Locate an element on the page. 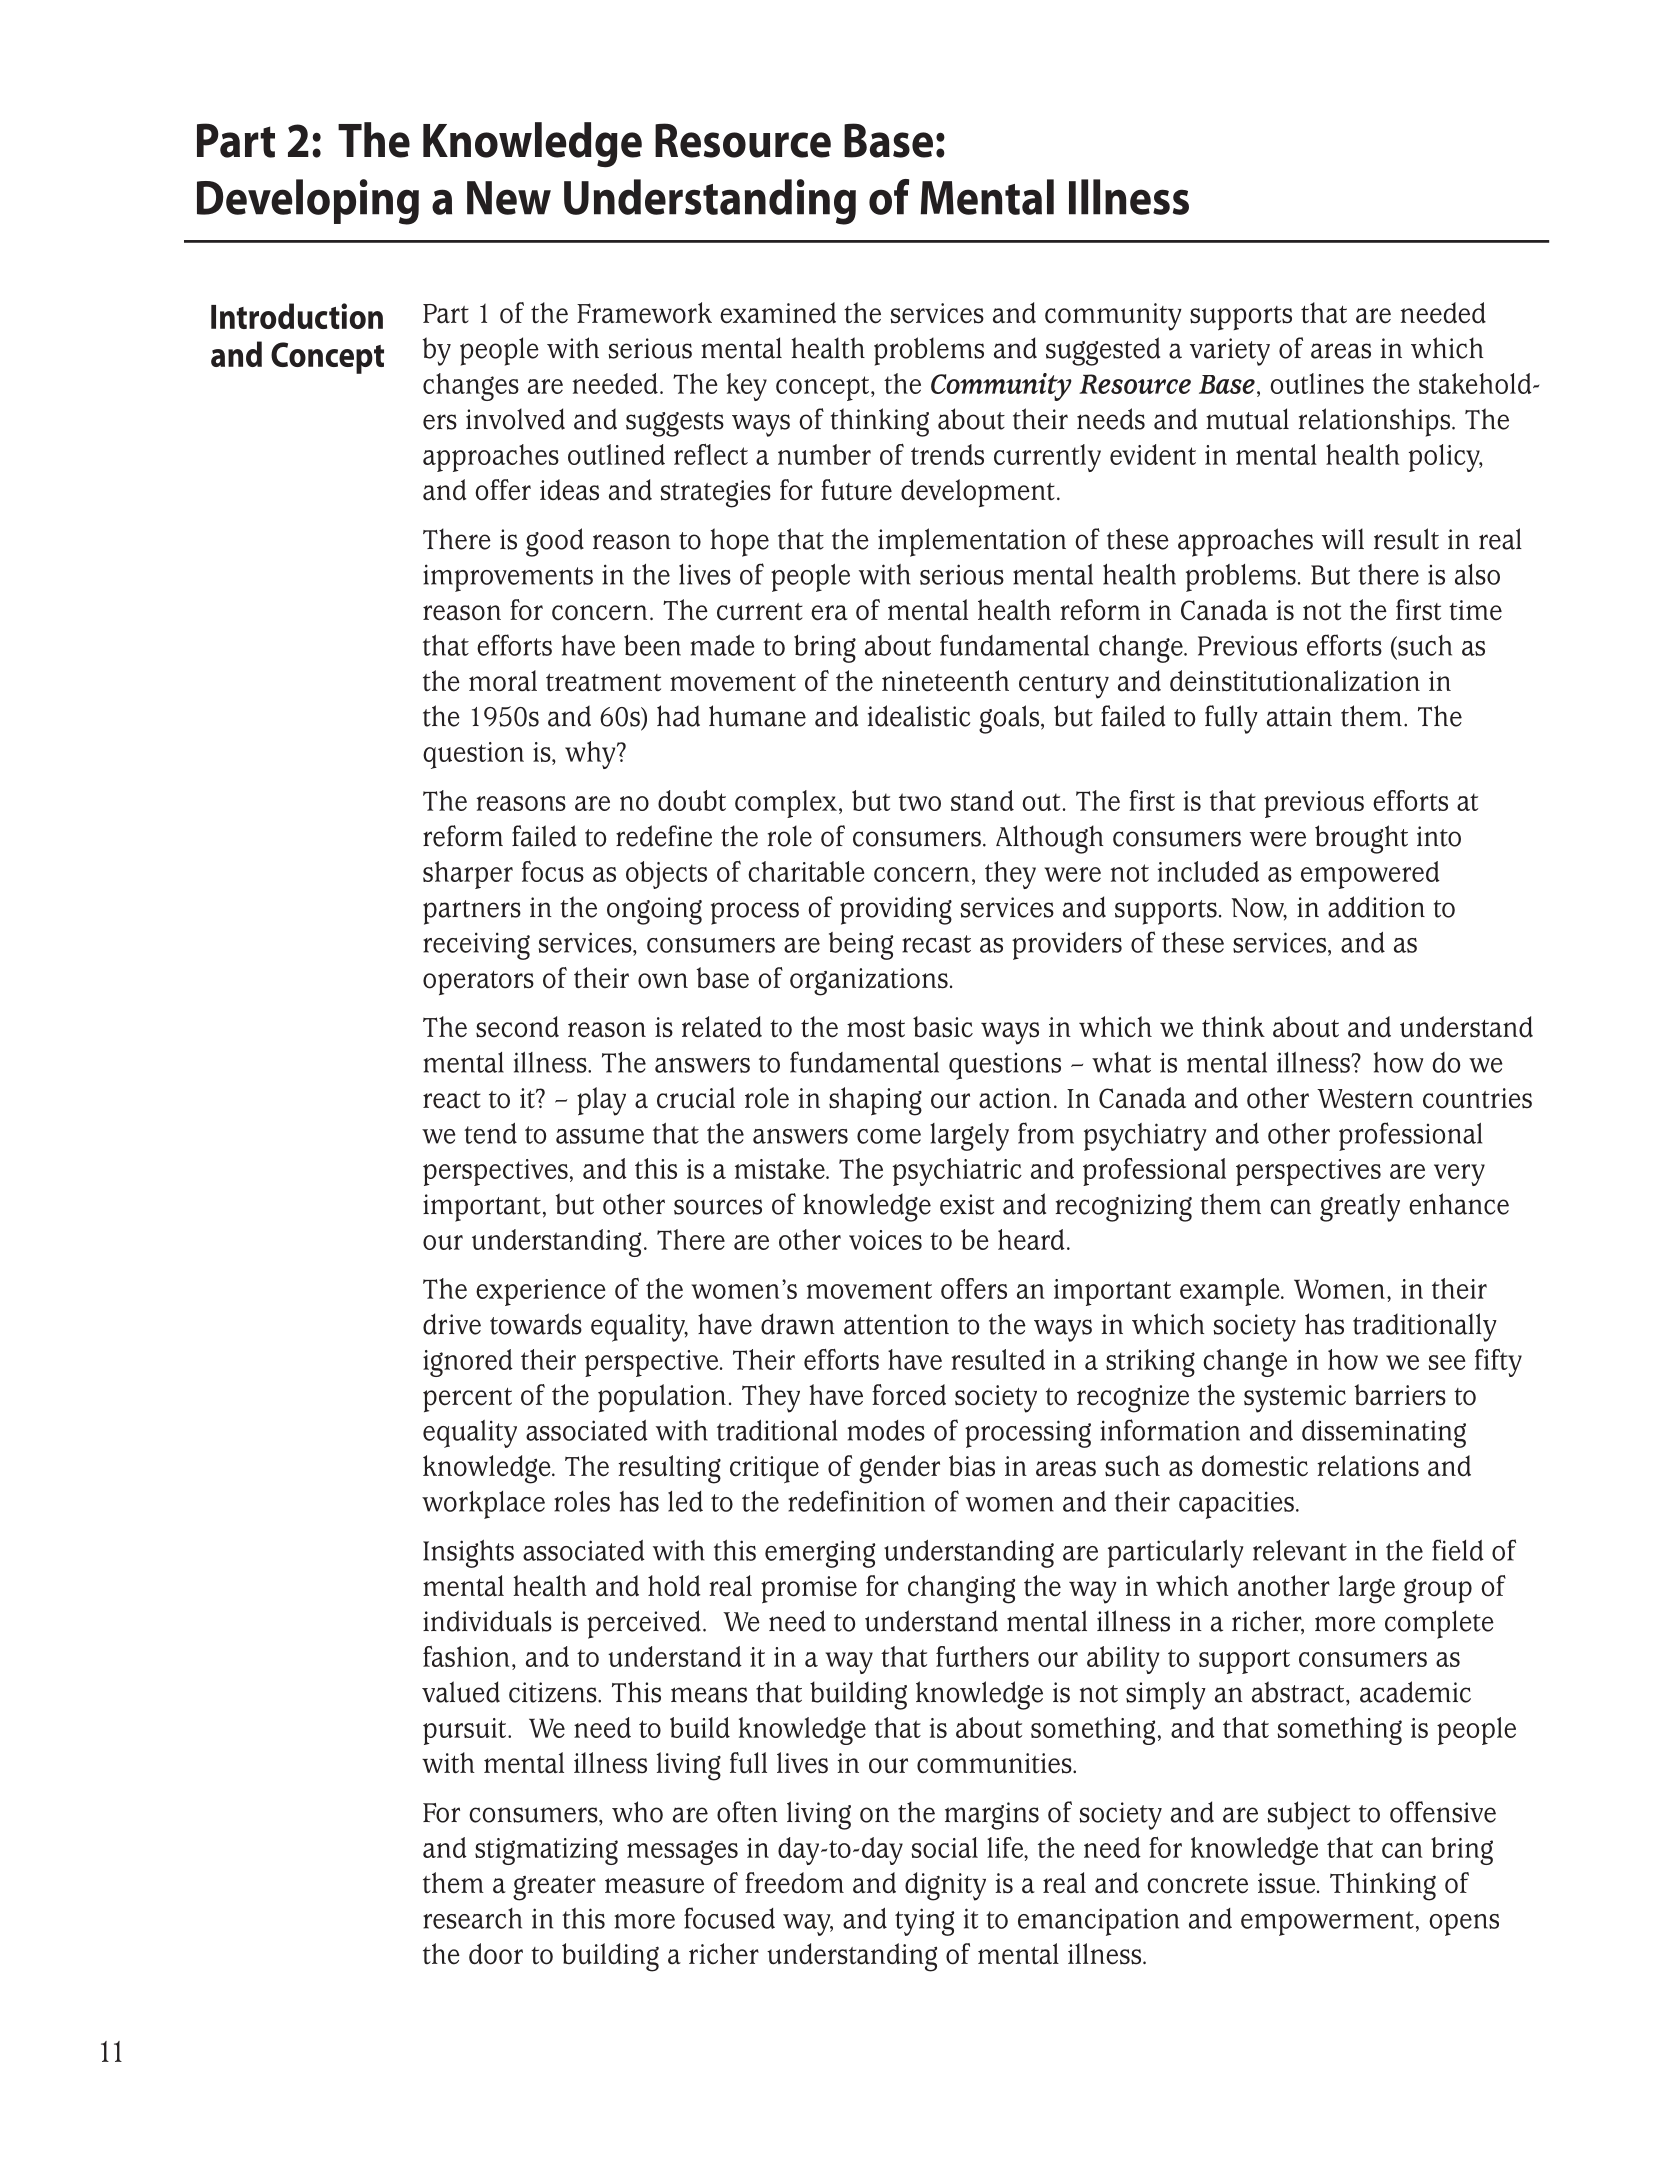  drive is located at coordinates (452, 1324).
